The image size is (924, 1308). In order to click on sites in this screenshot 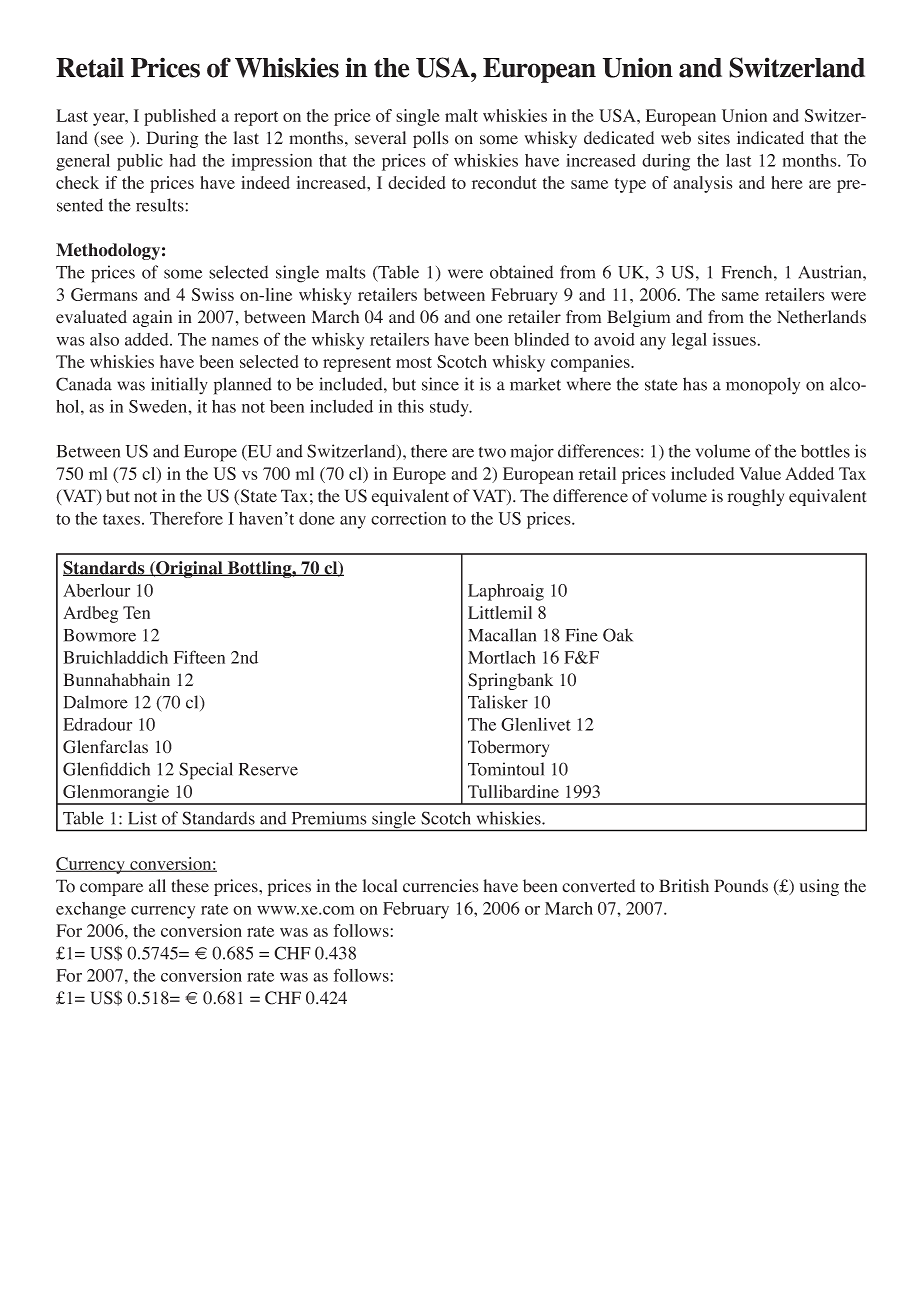, I will do `click(714, 138)`.
